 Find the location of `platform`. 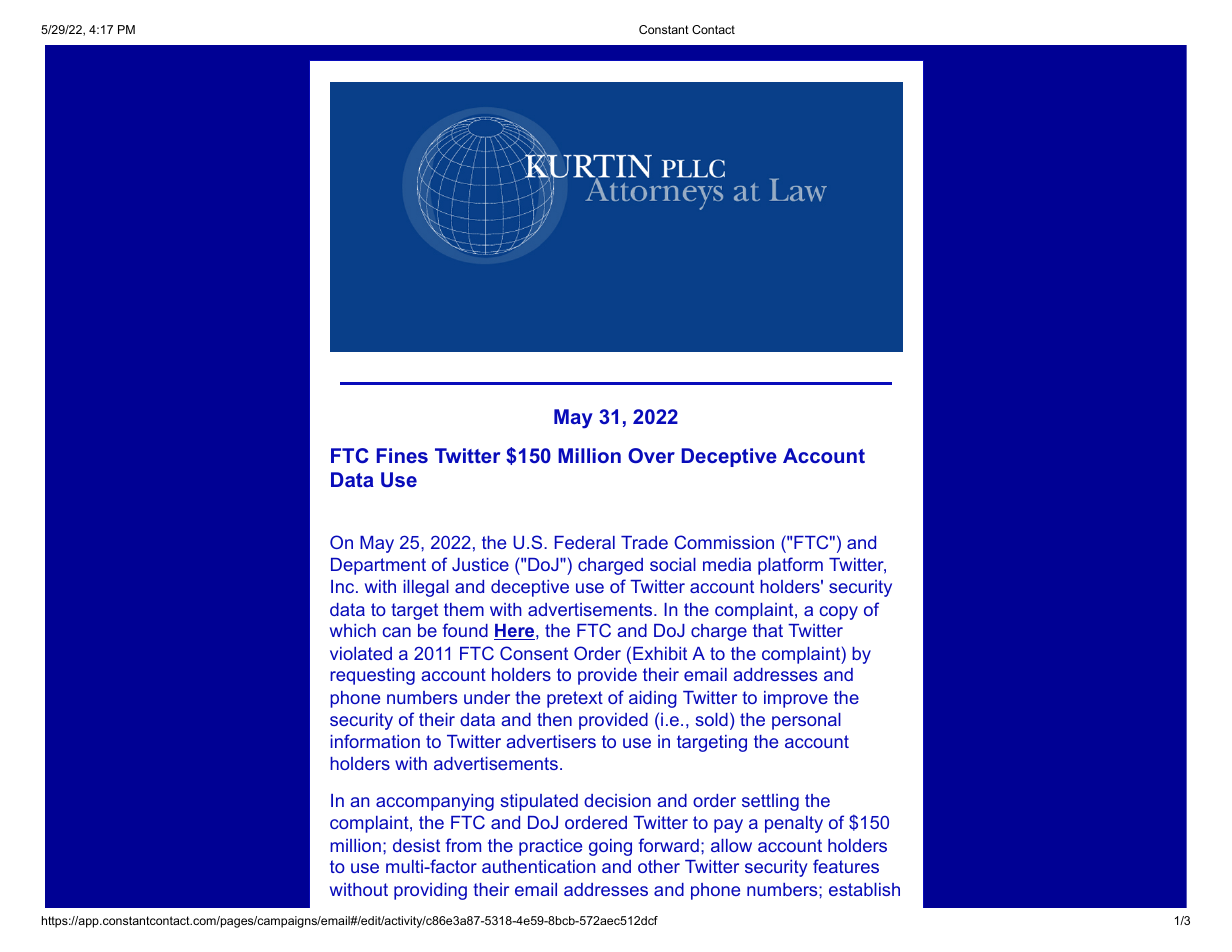

platform is located at coordinates (790, 566).
